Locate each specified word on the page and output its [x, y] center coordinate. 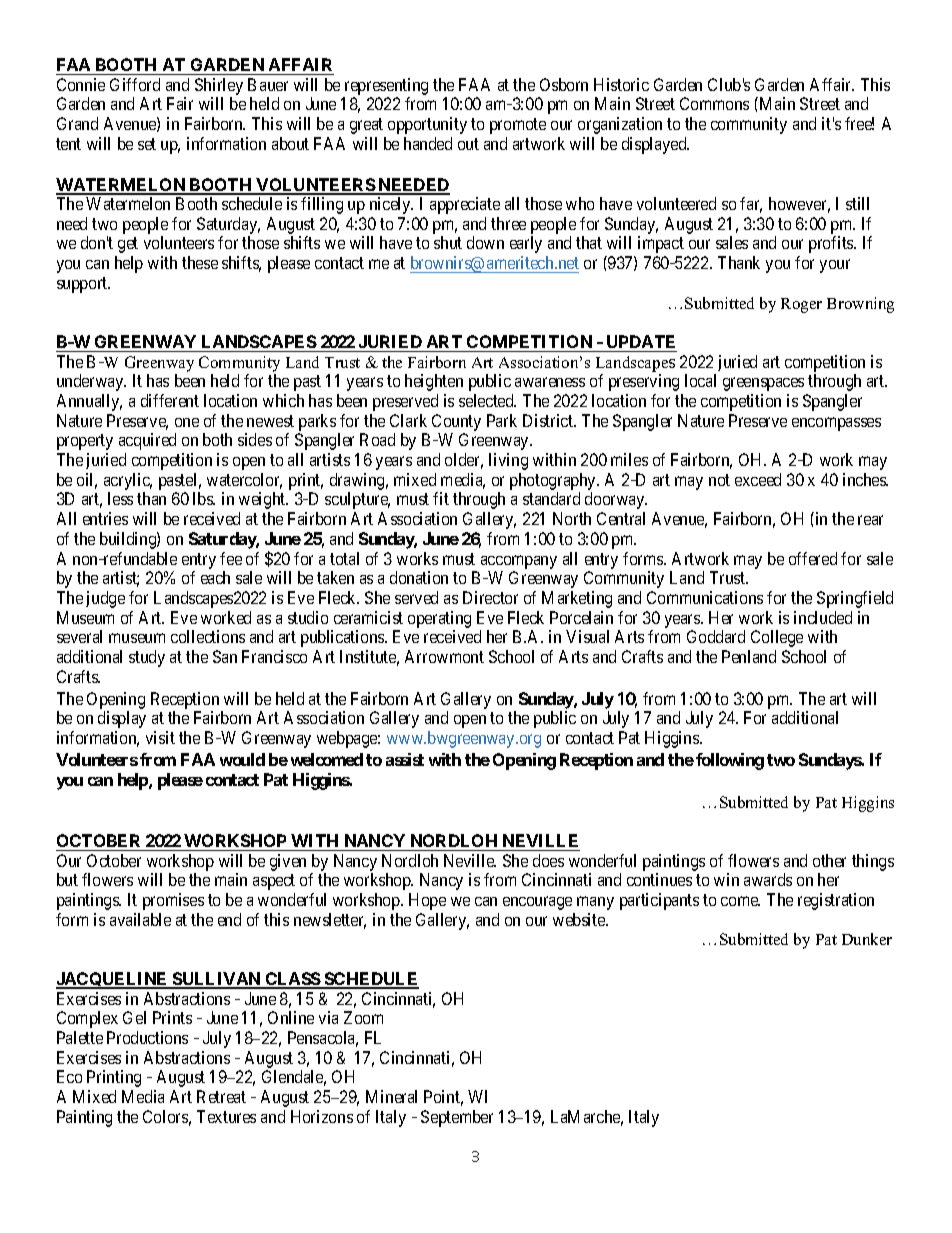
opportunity [427, 125]
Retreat [221, 1096]
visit [160, 737]
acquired [147, 441]
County [456, 424]
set [147, 144]
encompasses [836, 424]
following [730, 761]
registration [836, 901]
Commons [714, 103]
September [457, 1118]
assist [405, 759]
